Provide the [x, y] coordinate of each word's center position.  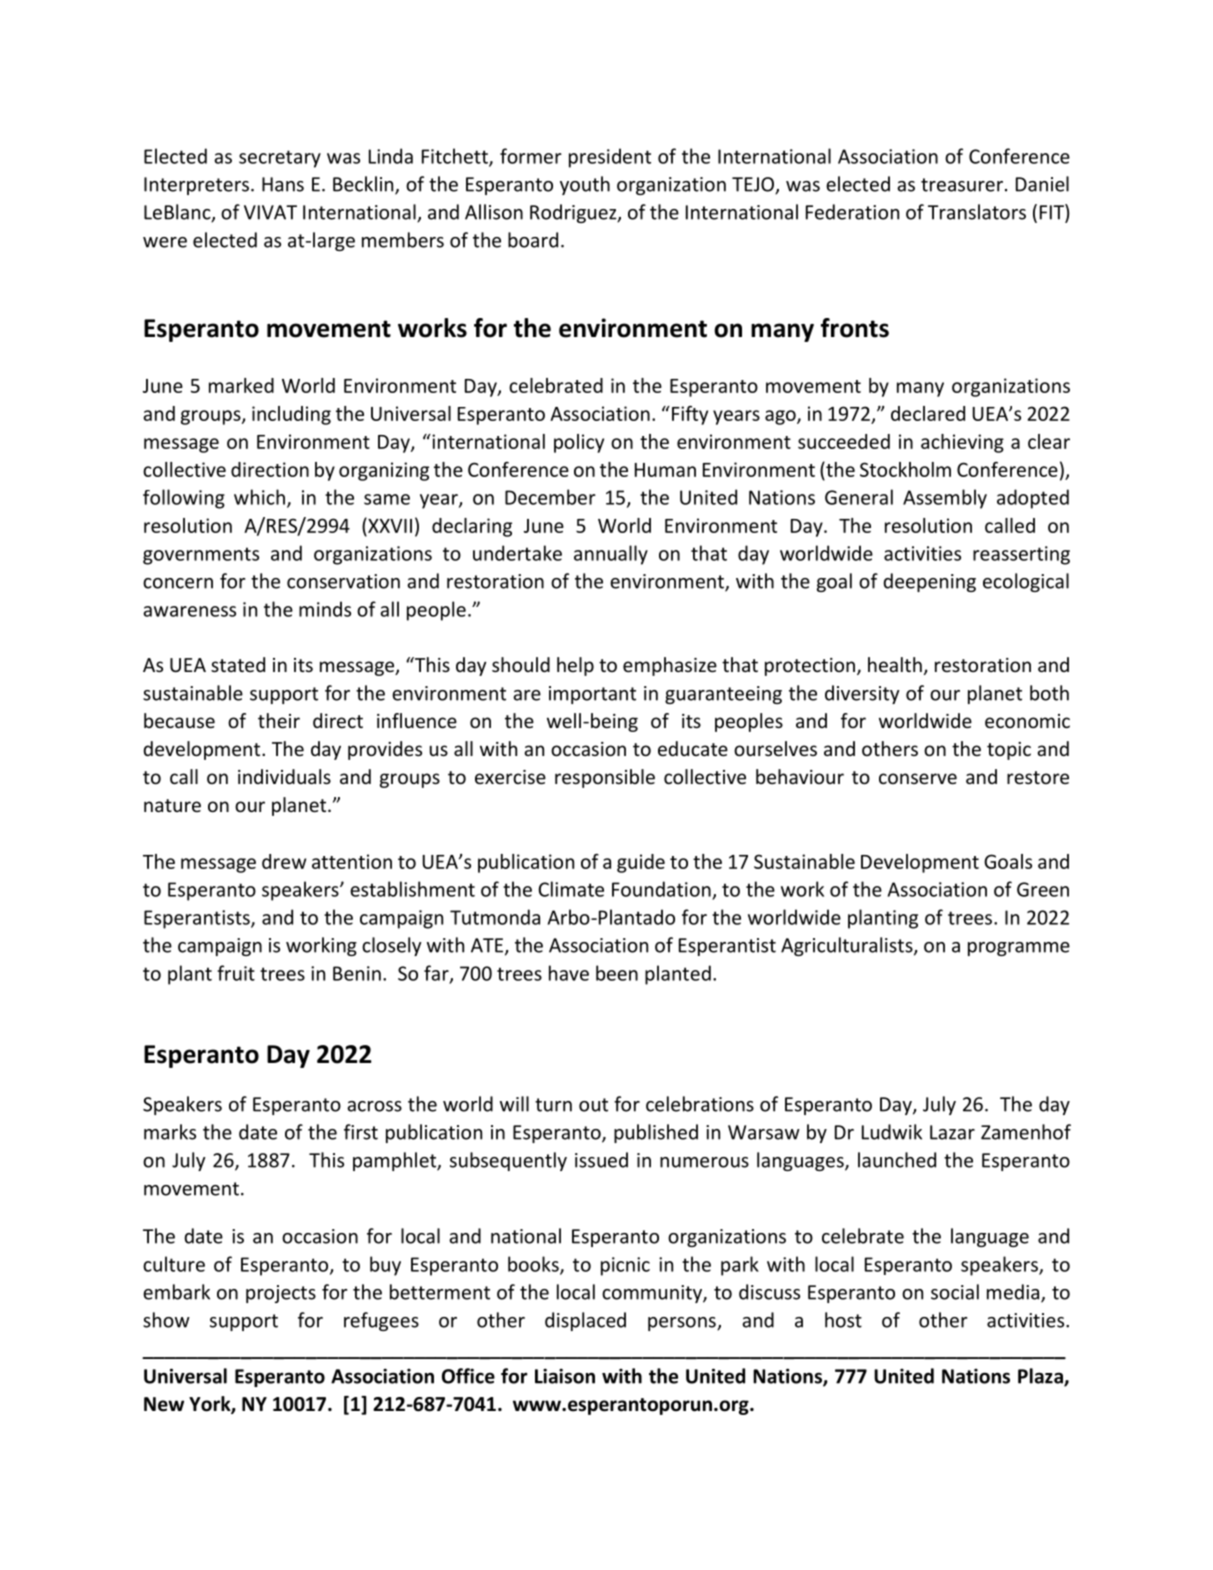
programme [1019, 949]
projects [281, 1294]
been [617, 973]
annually [611, 555]
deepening [929, 582]
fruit [236, 973]
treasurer [962, 185]
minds [325, 609]
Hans [283, 184]
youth [585, 185]
